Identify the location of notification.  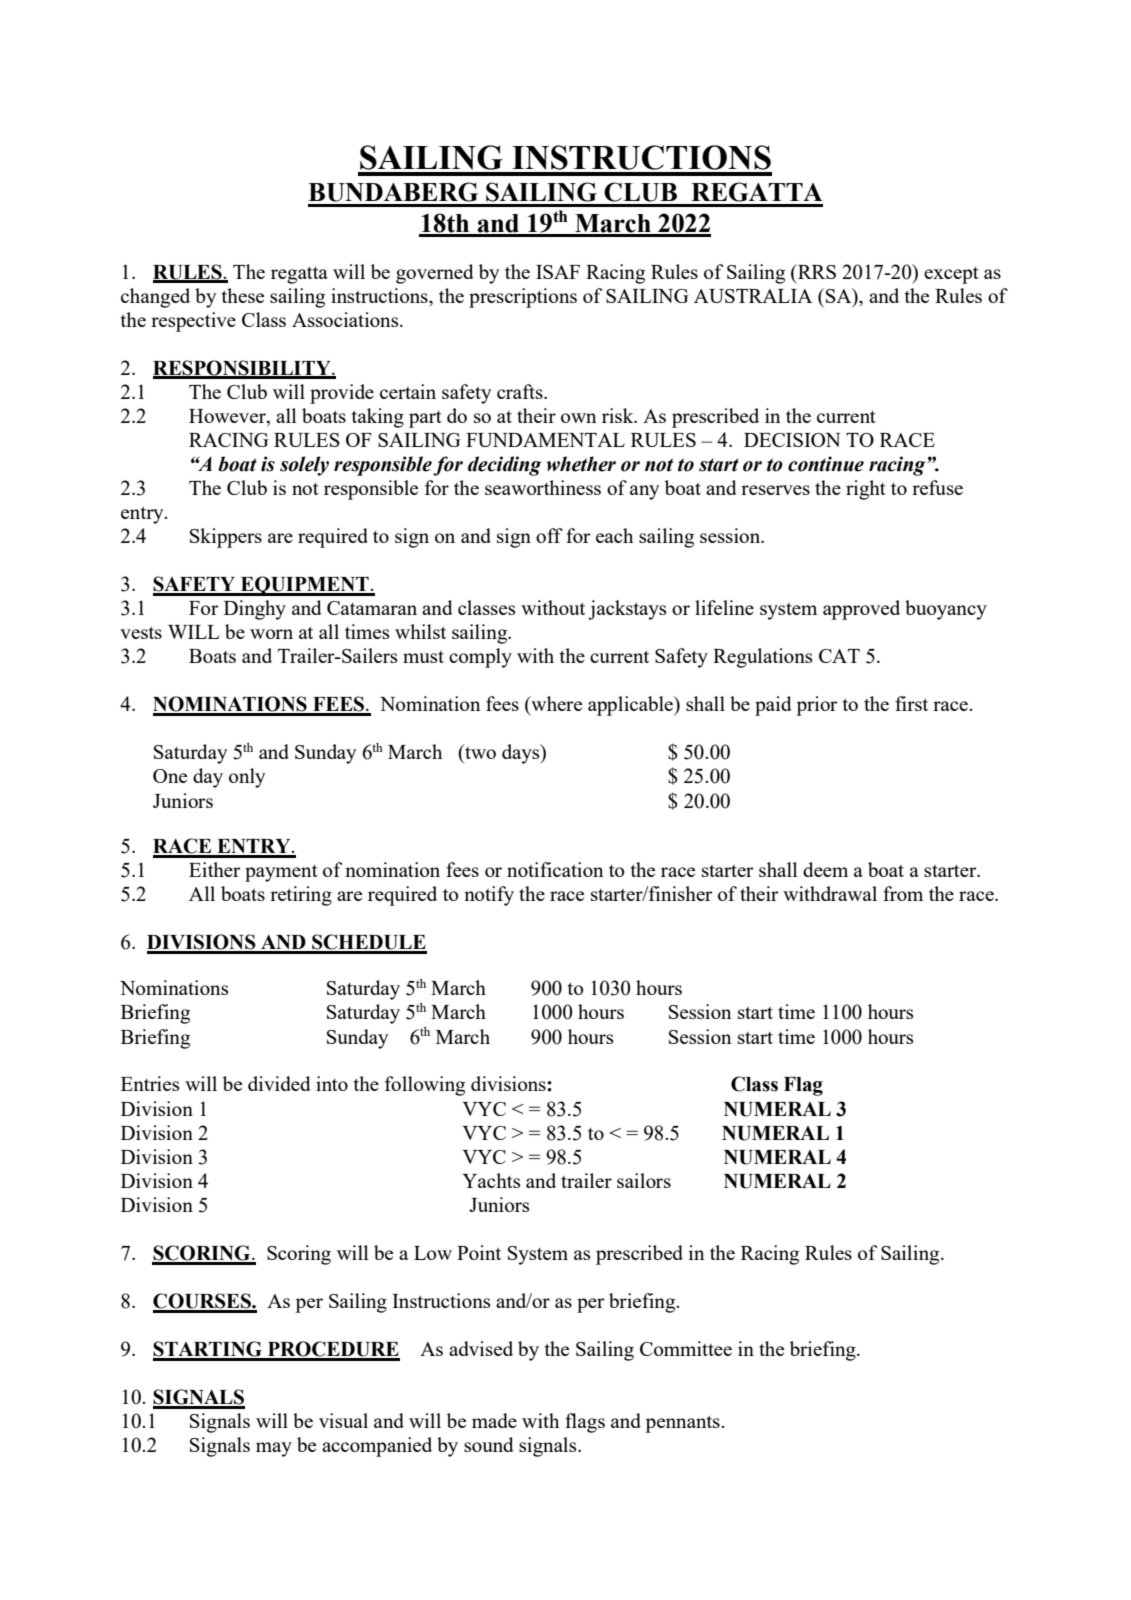
(555, 869).
